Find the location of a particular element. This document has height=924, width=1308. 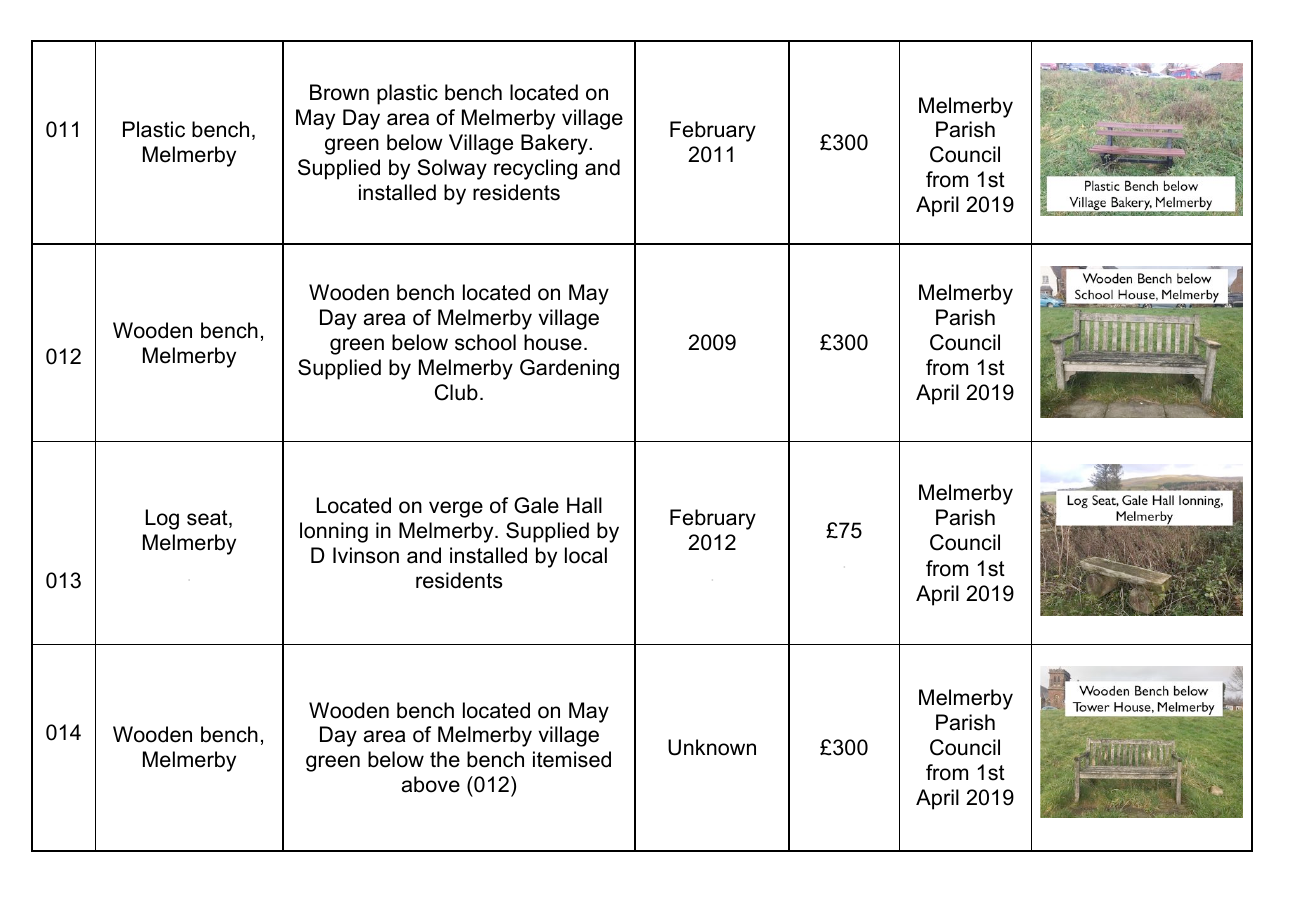

Brown is located at coordinates (339, 92).
